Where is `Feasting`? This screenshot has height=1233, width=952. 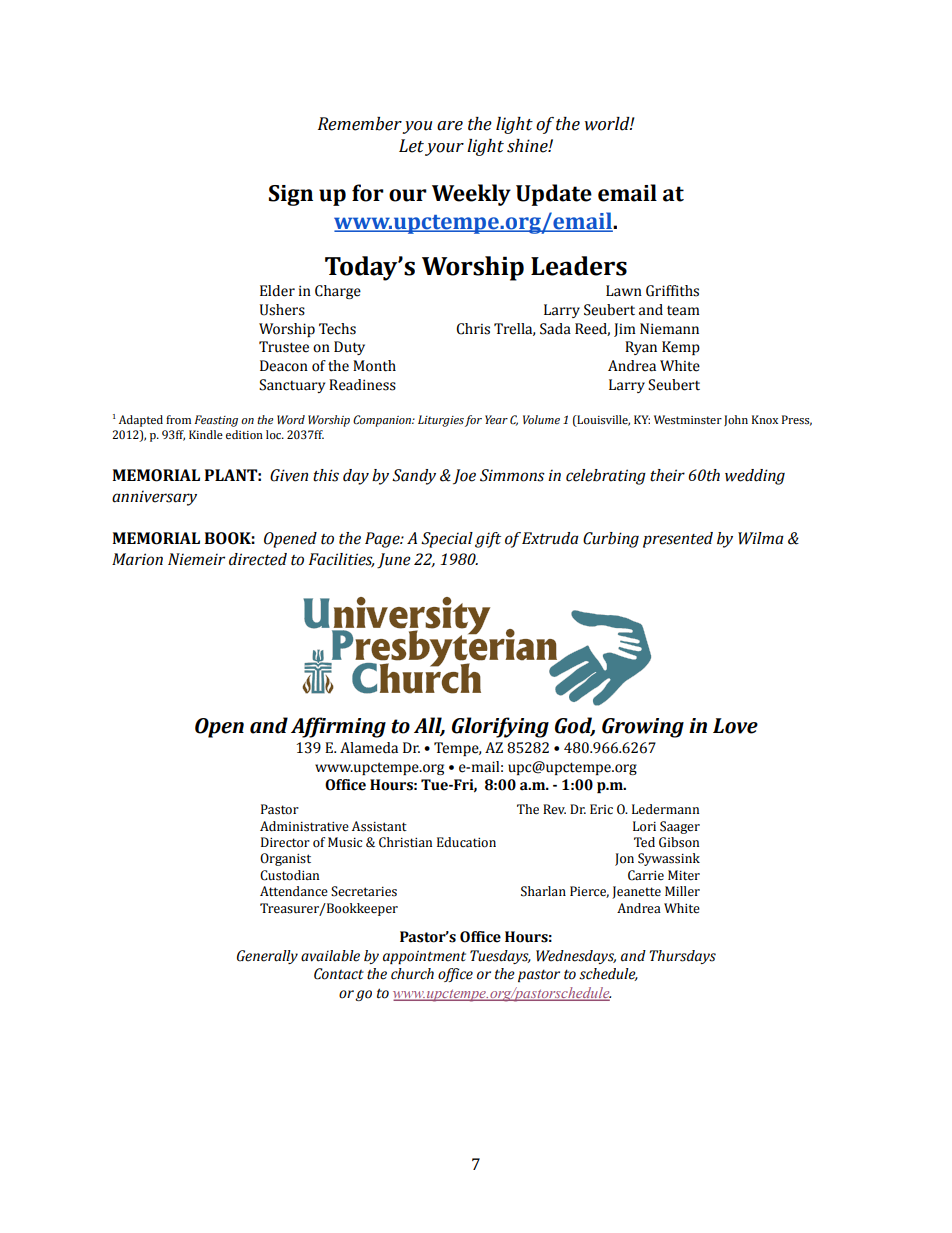
Feasting is located at coordinates (216, 421).
